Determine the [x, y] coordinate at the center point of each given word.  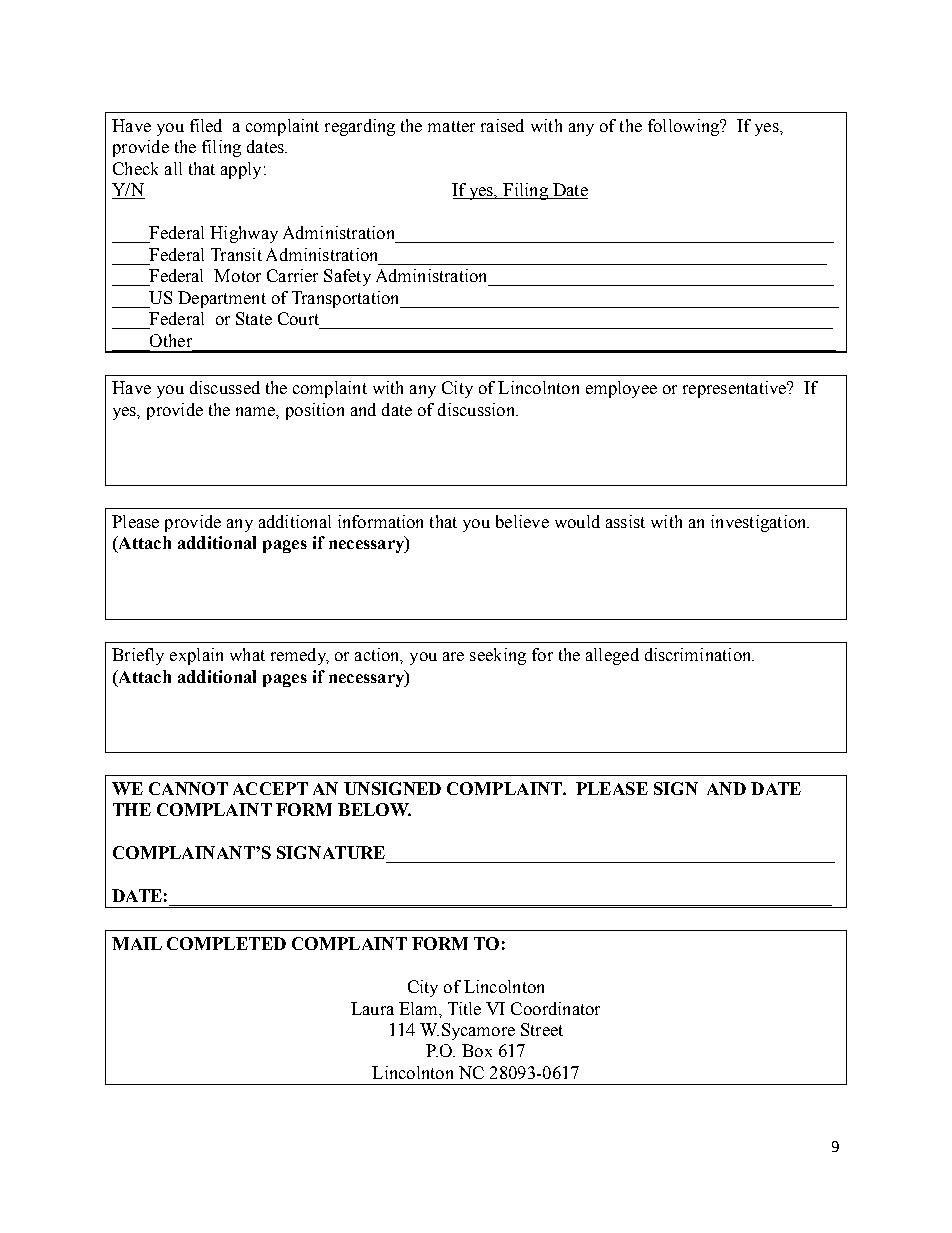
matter [451, 126]
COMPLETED [226, 943]
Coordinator [555, 1008]
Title [464, 1008]
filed [206, 125]
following [685, 127]
